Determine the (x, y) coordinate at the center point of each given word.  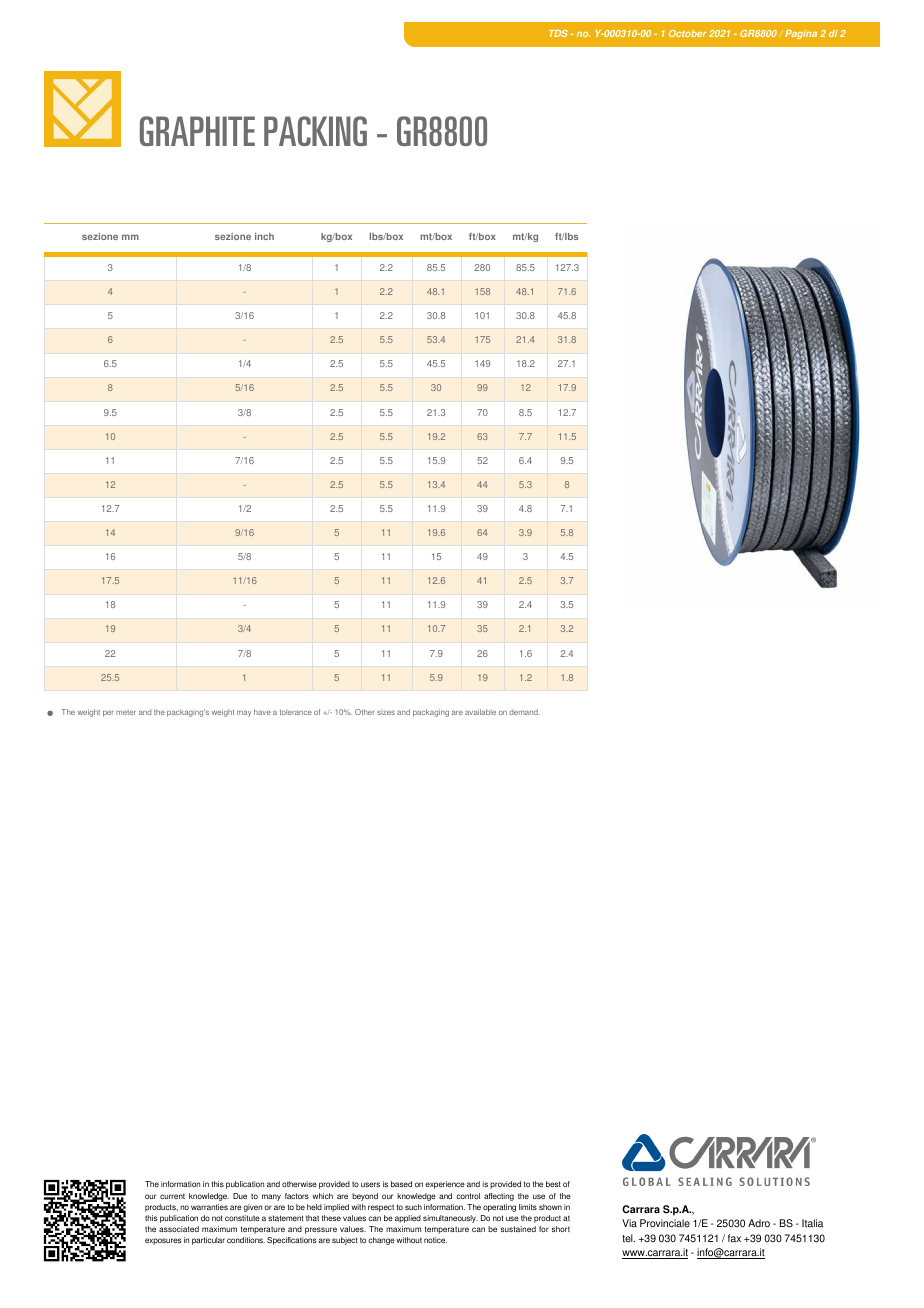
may (244, 713)
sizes (386, 712)
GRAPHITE (197, 131)
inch (264, 236)
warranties (209, 1207)
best (553, 1184)
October (688, 33)
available (480, 712)
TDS (558, 33)
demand (524, 712)
